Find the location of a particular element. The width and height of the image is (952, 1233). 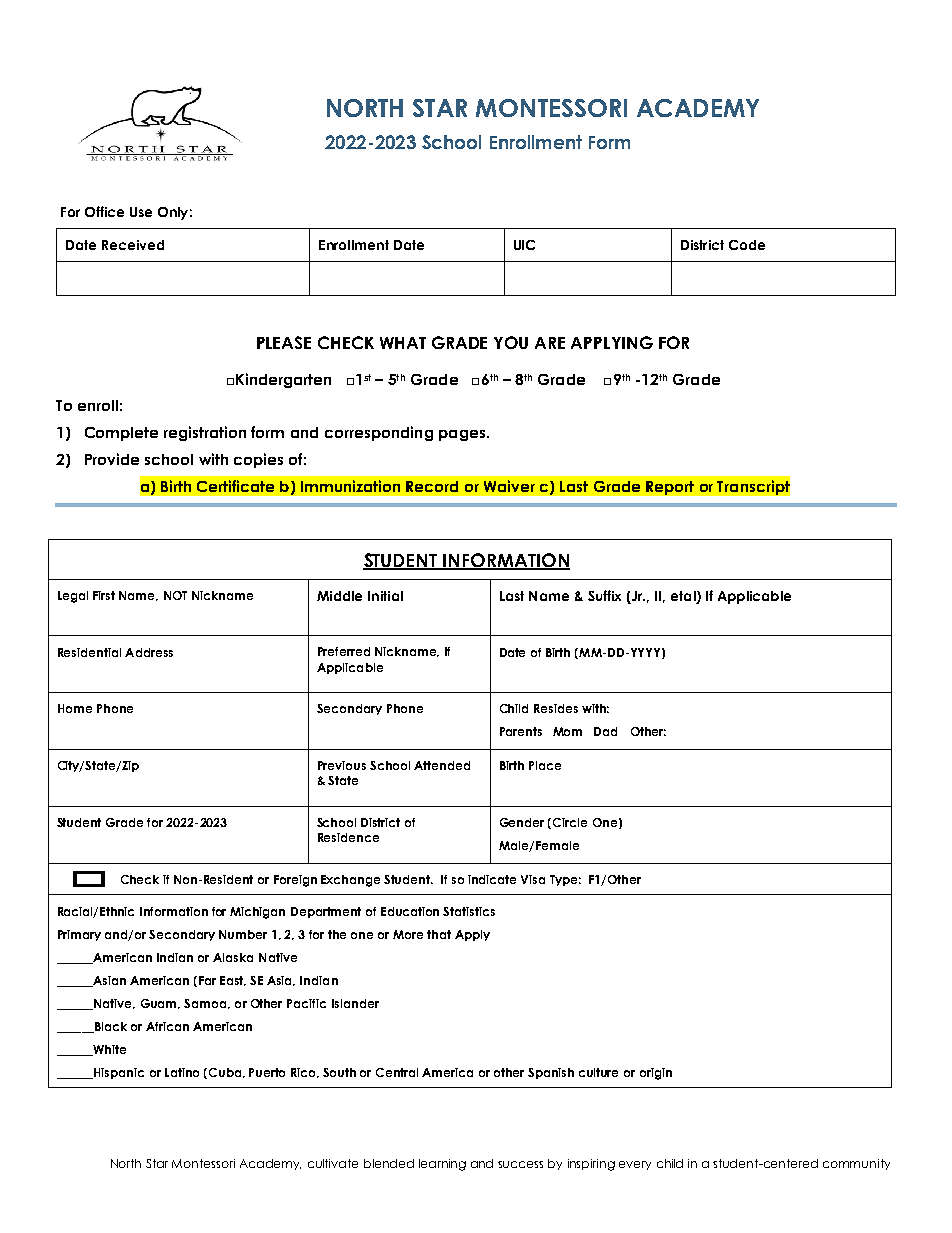

Foreign is located at coordinates (295, 881).
